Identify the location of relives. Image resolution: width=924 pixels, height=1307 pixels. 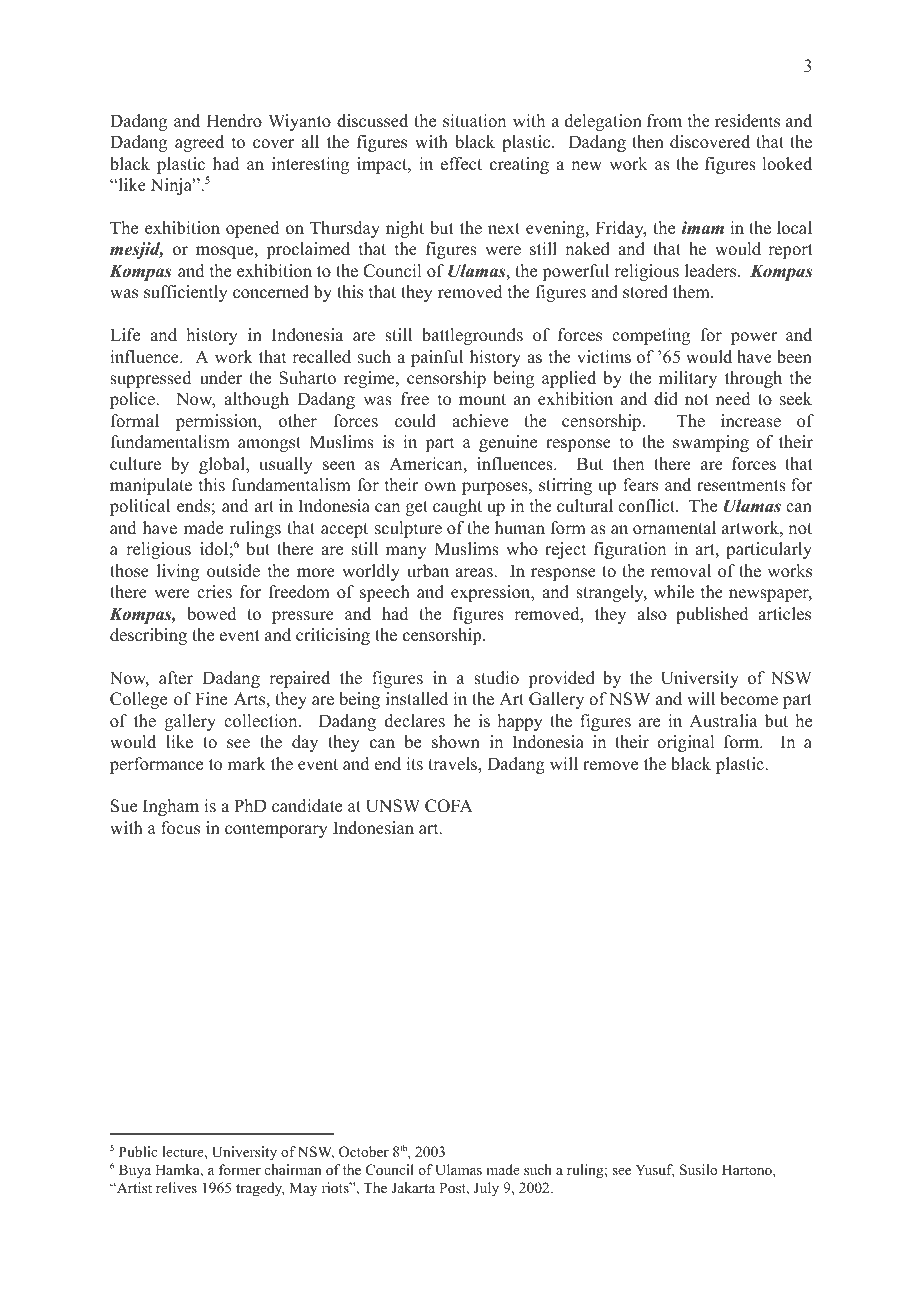
(176, 1187).
